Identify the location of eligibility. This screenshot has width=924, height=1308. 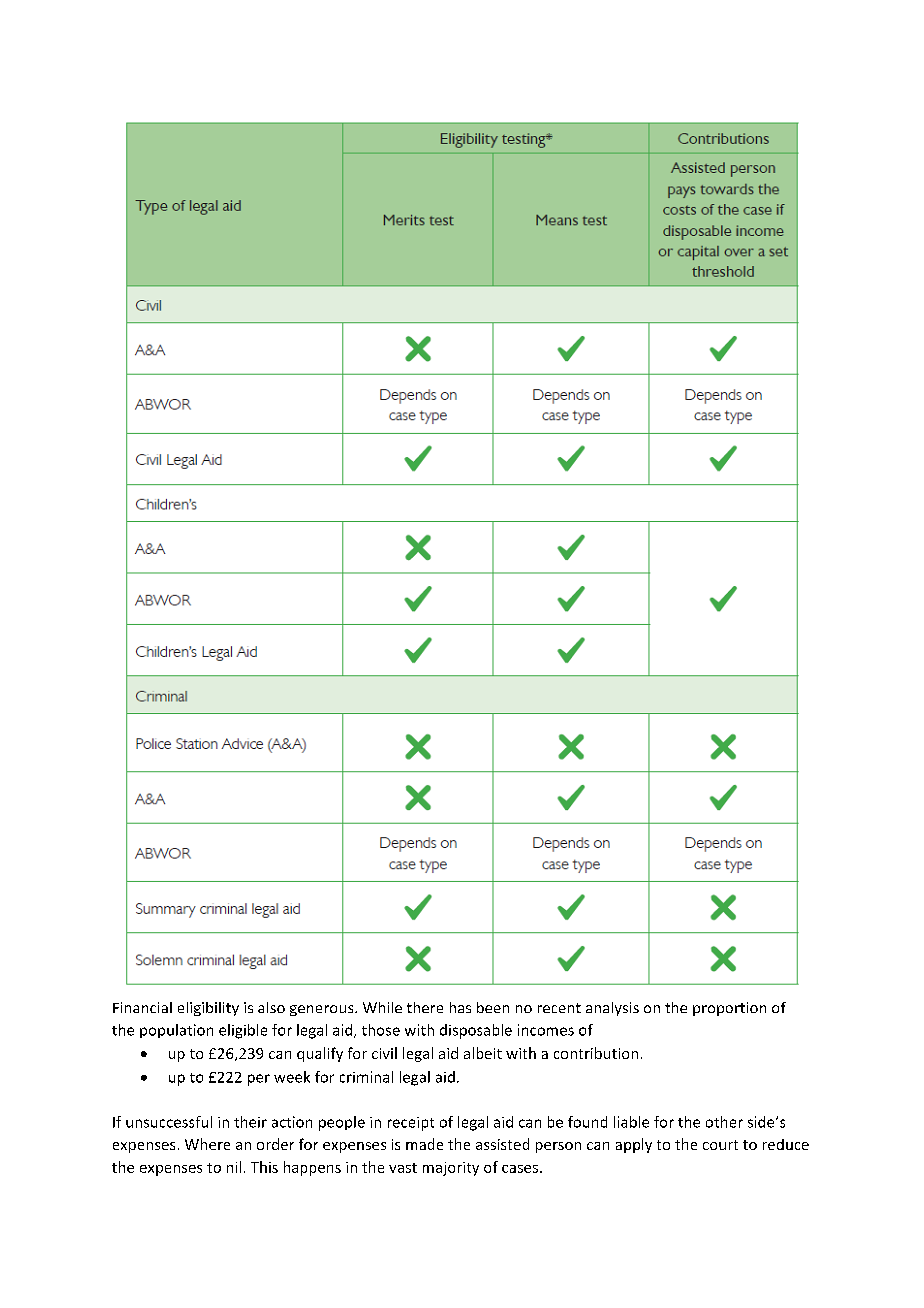
(208, 1009).
